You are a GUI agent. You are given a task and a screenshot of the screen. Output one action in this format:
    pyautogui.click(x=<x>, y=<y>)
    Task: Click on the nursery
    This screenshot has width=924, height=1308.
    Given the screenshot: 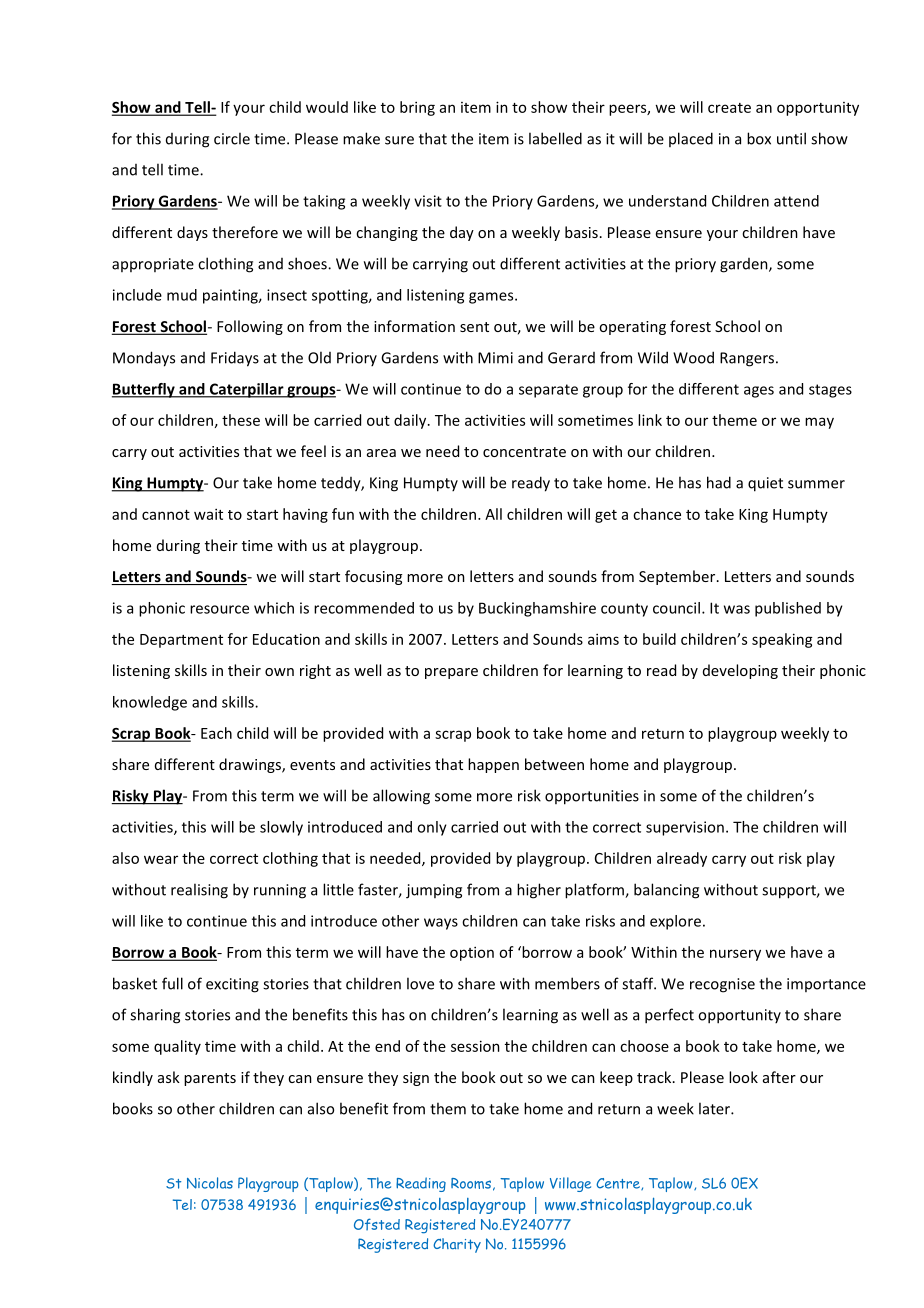 What is the action you would take?
    pyautogui.click(x=735, y=955)
